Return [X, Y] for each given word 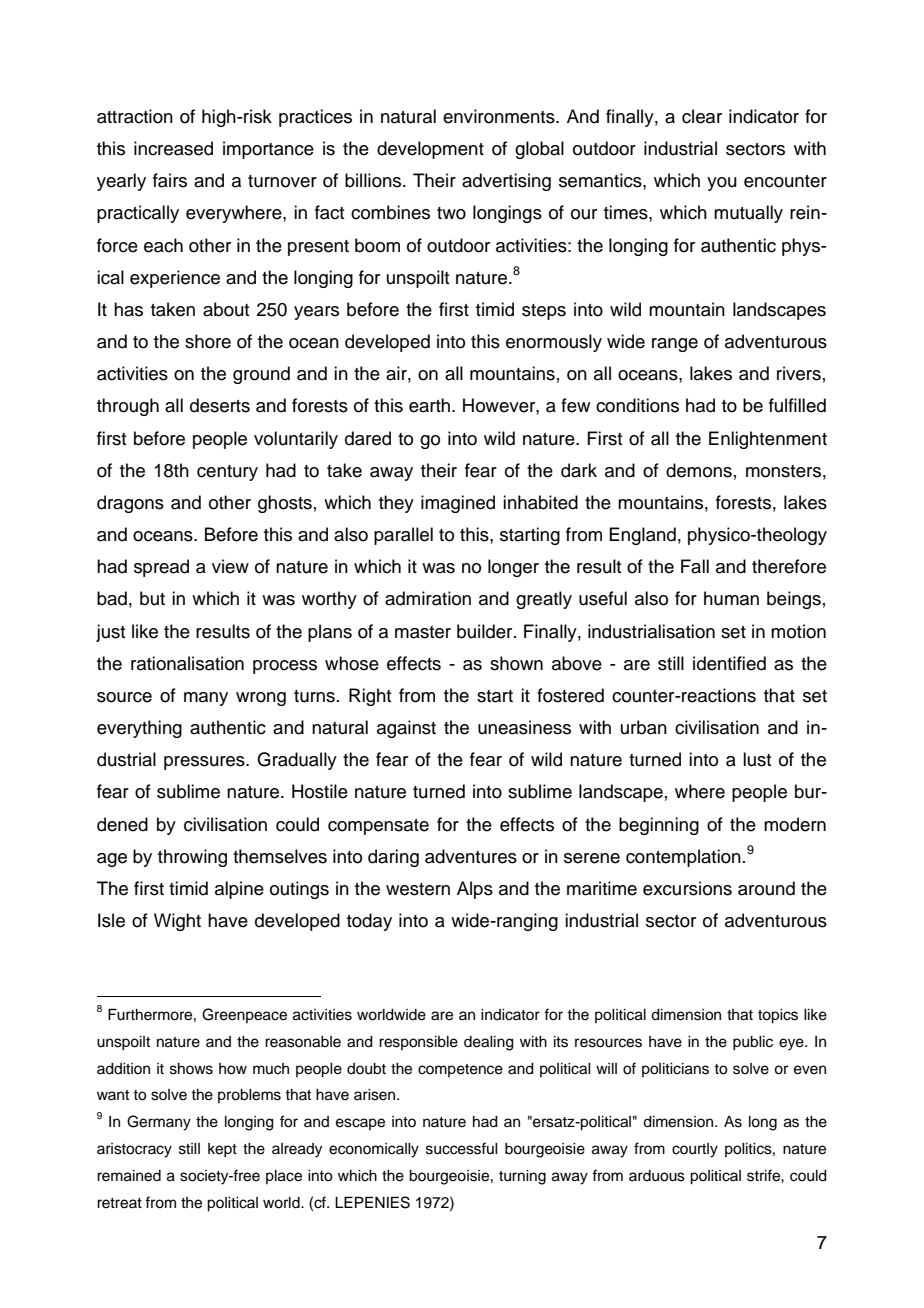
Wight [177, 922]
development [430, 150]
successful [462, 1148]
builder [486, 631]
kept [222, 1150]
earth [431, 405]
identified [729, 663]
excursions [687, 888]
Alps [475, 890]
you [722, 184]
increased [173, 148]
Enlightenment [768, 440]
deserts [220, 405]
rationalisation [187, 663]
